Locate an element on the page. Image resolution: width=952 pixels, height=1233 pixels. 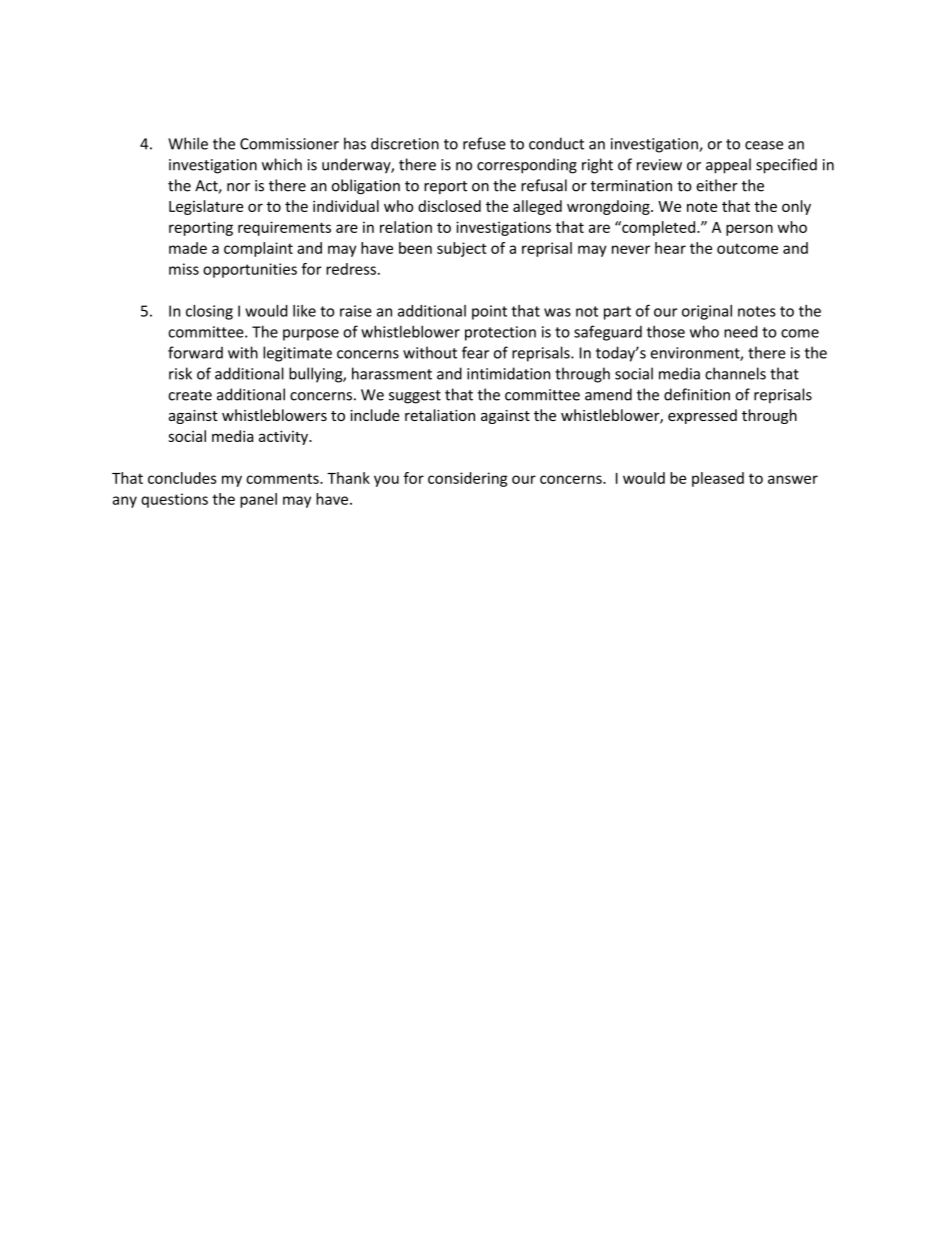
refuse is located at coordinates (484, 143).
